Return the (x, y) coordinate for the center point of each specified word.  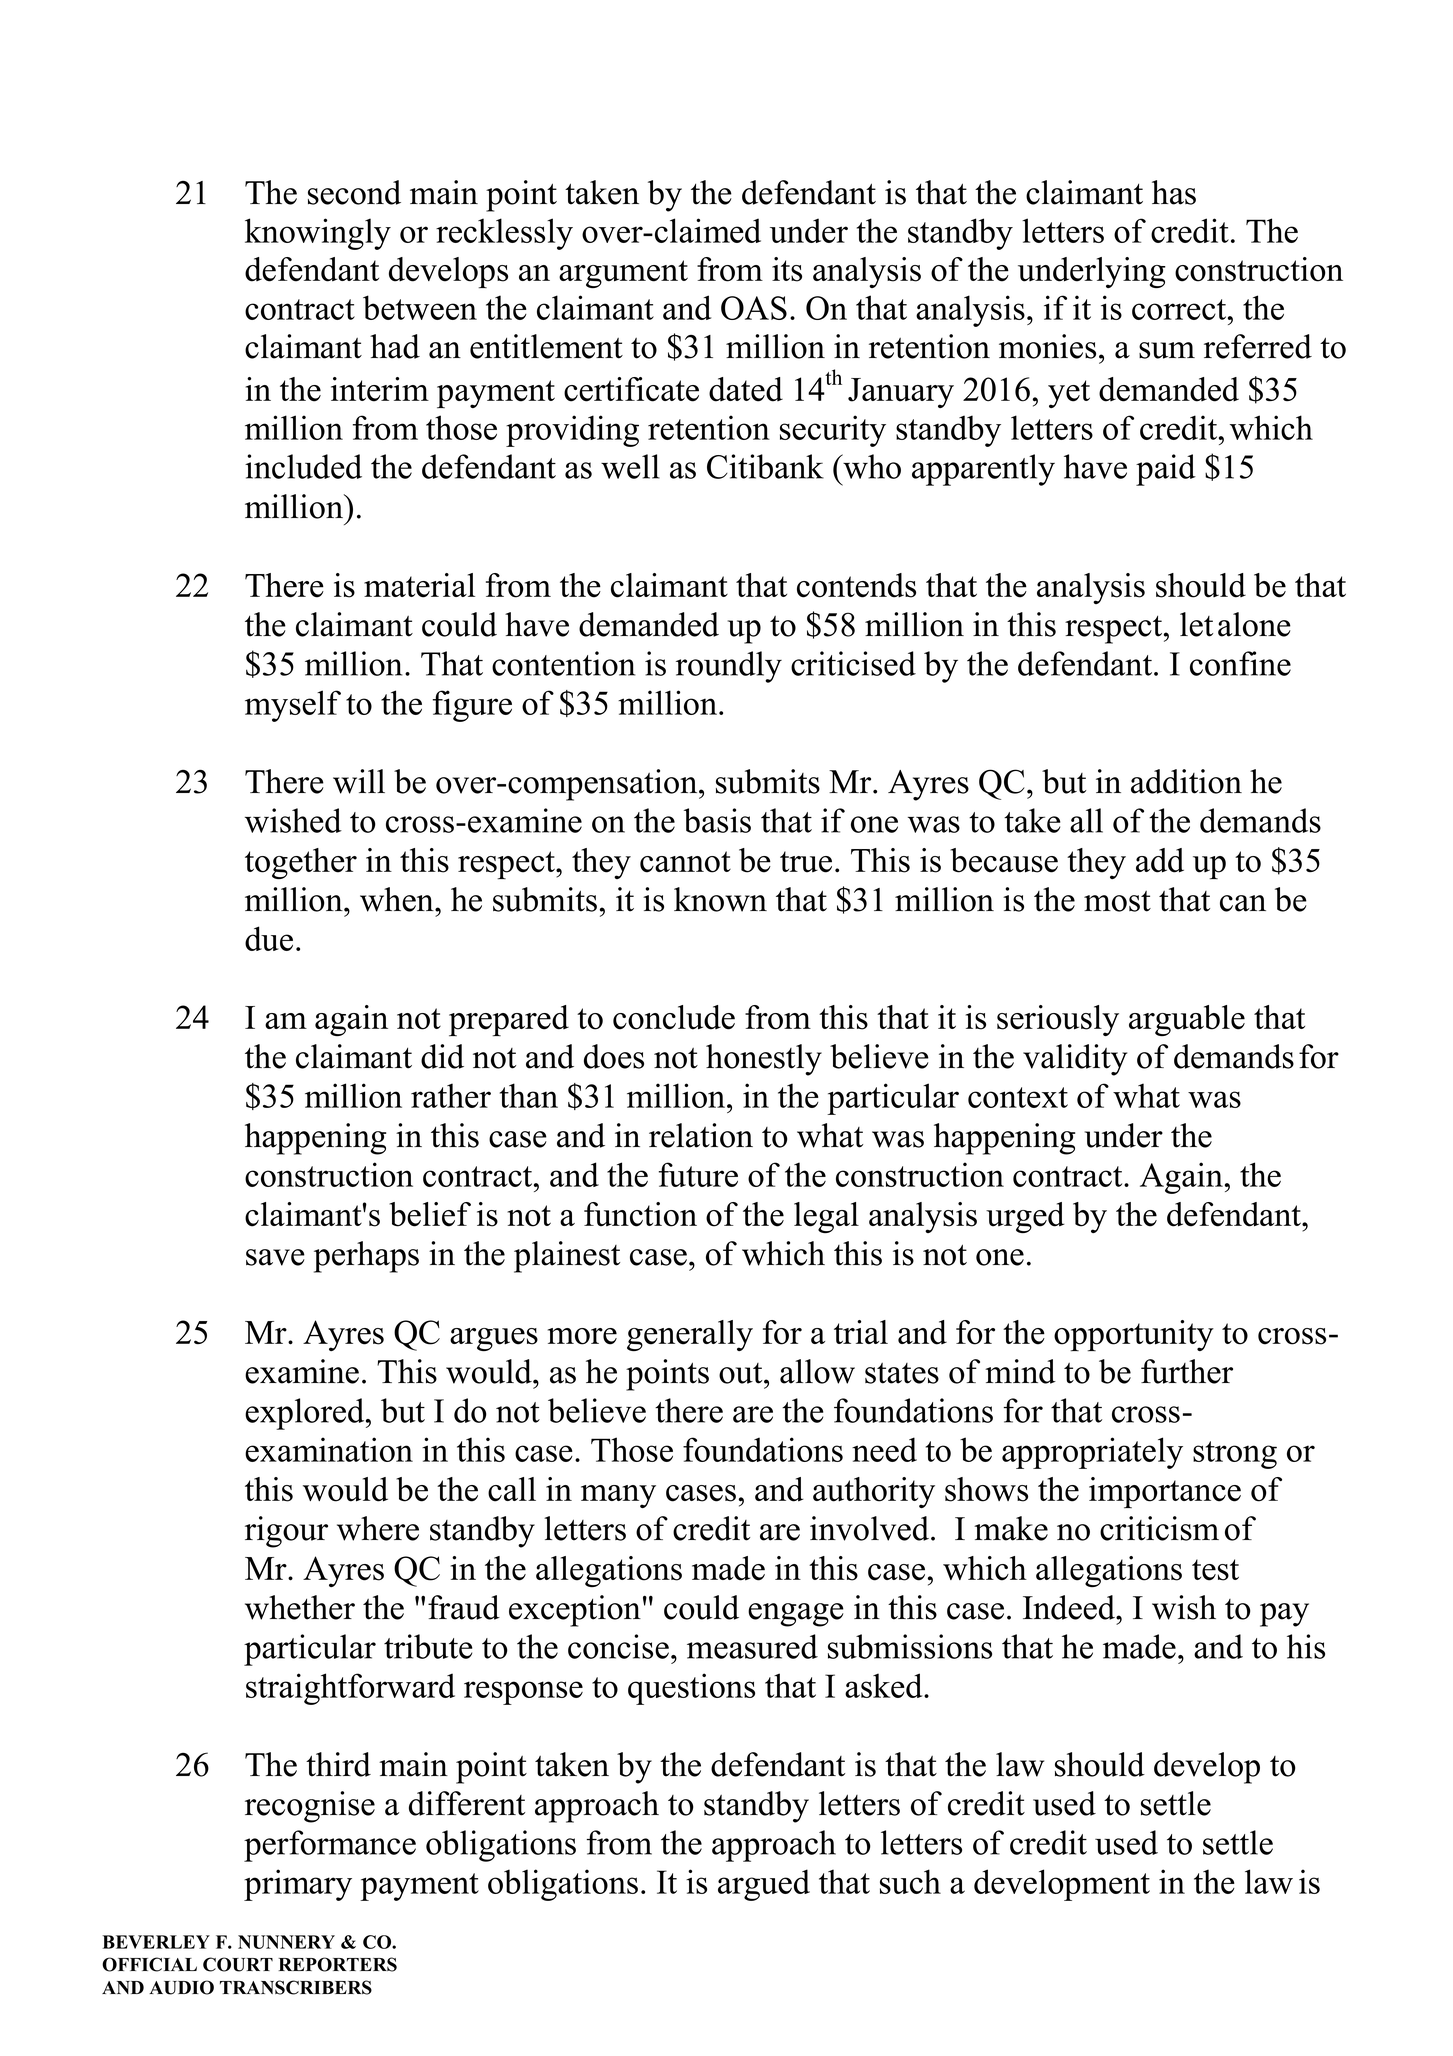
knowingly (318, 234)
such (910, 1881)
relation (701, 1135)
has (1174, 192)
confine (1240, 663)
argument (623, 274)
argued (764, 1885)
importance (1165, 1493)
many (618, 1496)
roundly (729, 667)
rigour (286, 1532)
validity (1075, 1060)
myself (293, 706)
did (442, 1056)
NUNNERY (286, 1942)
